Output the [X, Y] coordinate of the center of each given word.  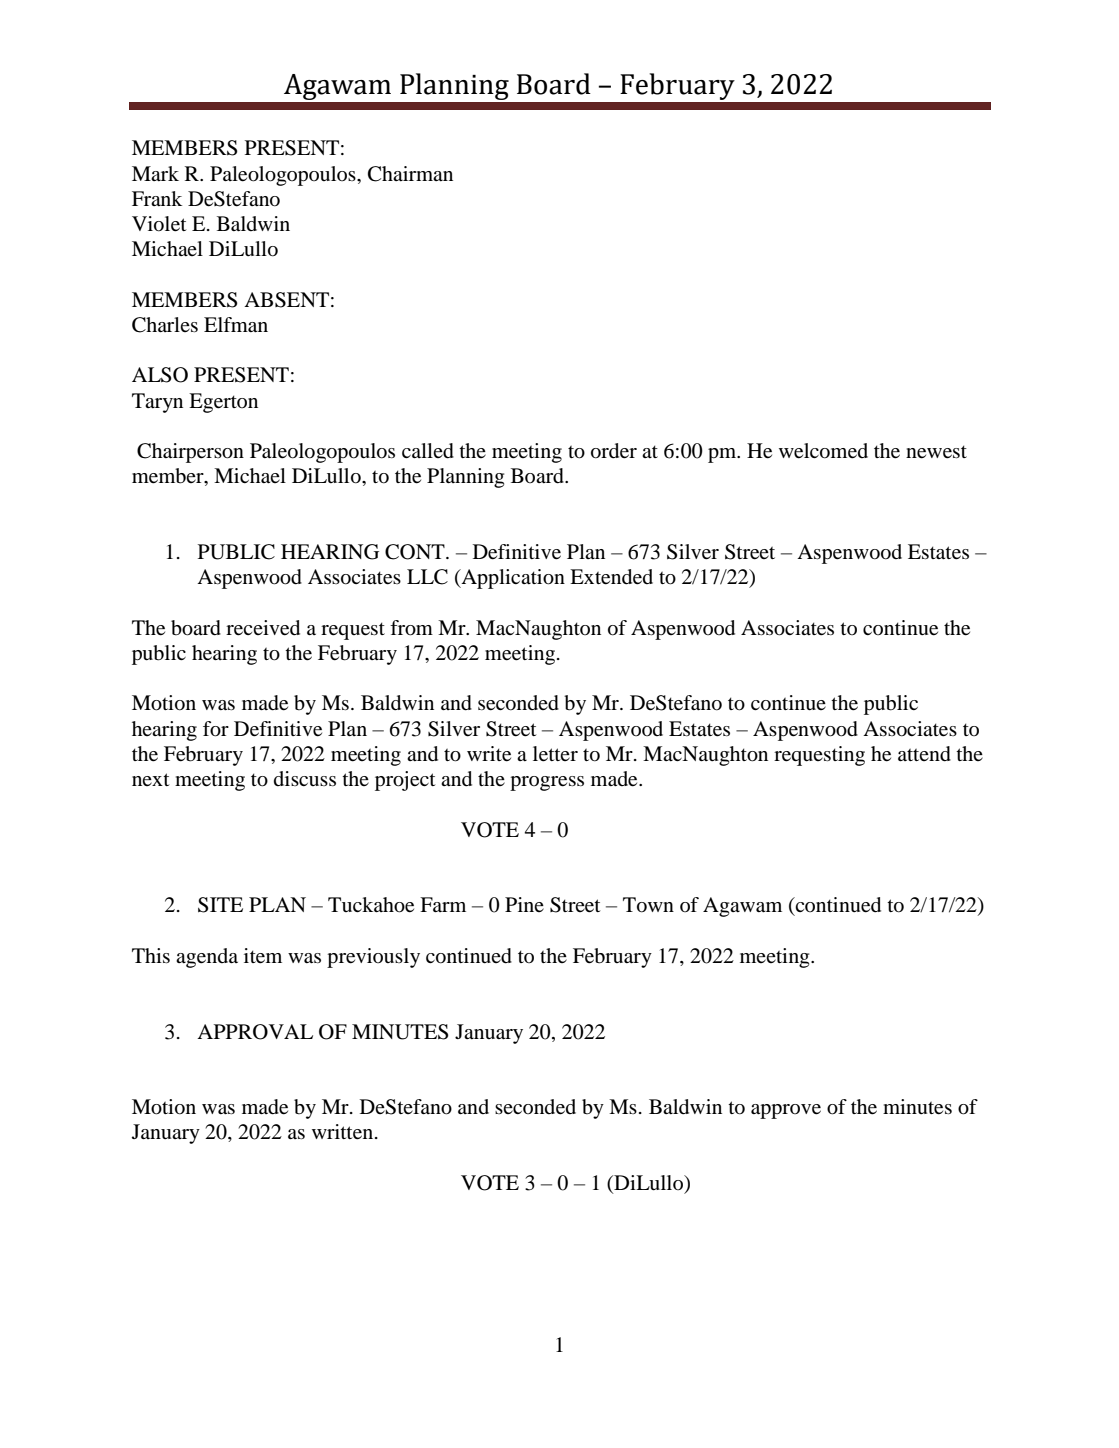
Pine [524, 904]
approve [786, 1111]
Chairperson [190, 453]
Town [648, 905]
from [411, 628]
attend [924, 754]
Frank [157, 198]
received [263, 628]
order [614, 451]
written [344, 1132]
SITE [220, 905]
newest [936, 452]
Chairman [410, 174]
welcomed [823, 451]
